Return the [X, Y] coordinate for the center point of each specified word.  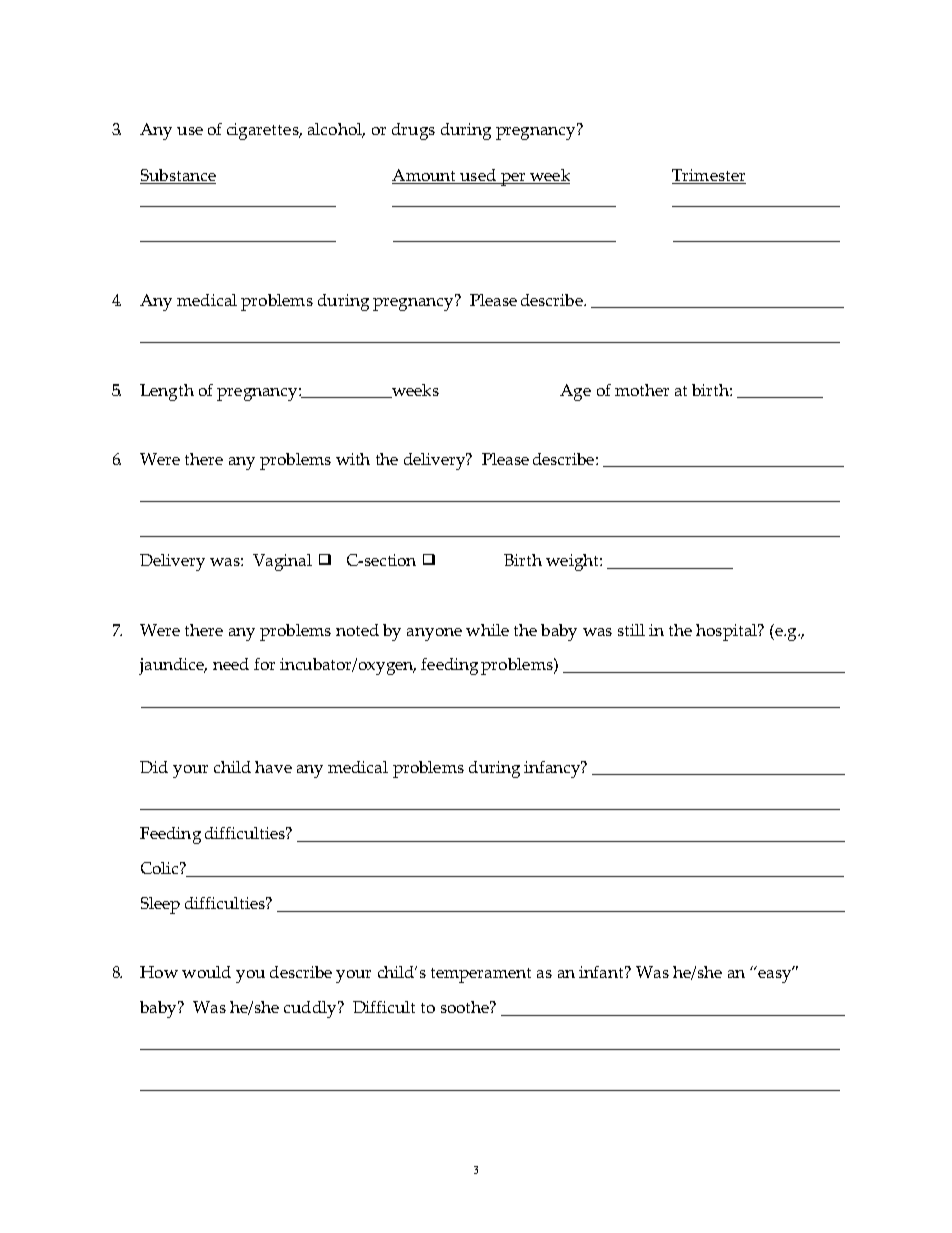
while [487, 630]
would [206, 972]
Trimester [709, 176]
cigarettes [264, 131]
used [478, 176]
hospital [727, 632]
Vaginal [282, 562]
